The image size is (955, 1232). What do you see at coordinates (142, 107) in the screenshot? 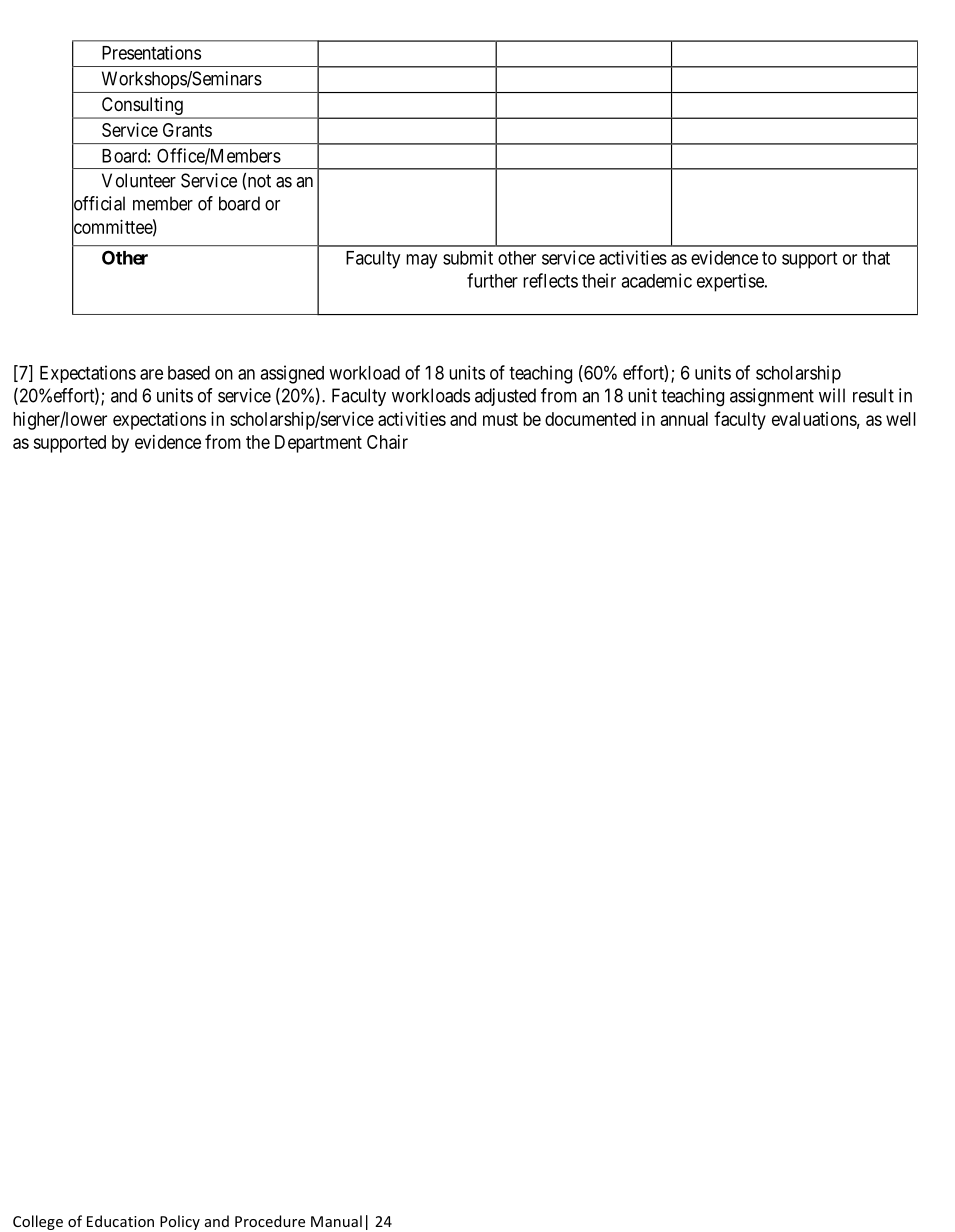
I see `Consulting` at bounding box center [142, 107].
